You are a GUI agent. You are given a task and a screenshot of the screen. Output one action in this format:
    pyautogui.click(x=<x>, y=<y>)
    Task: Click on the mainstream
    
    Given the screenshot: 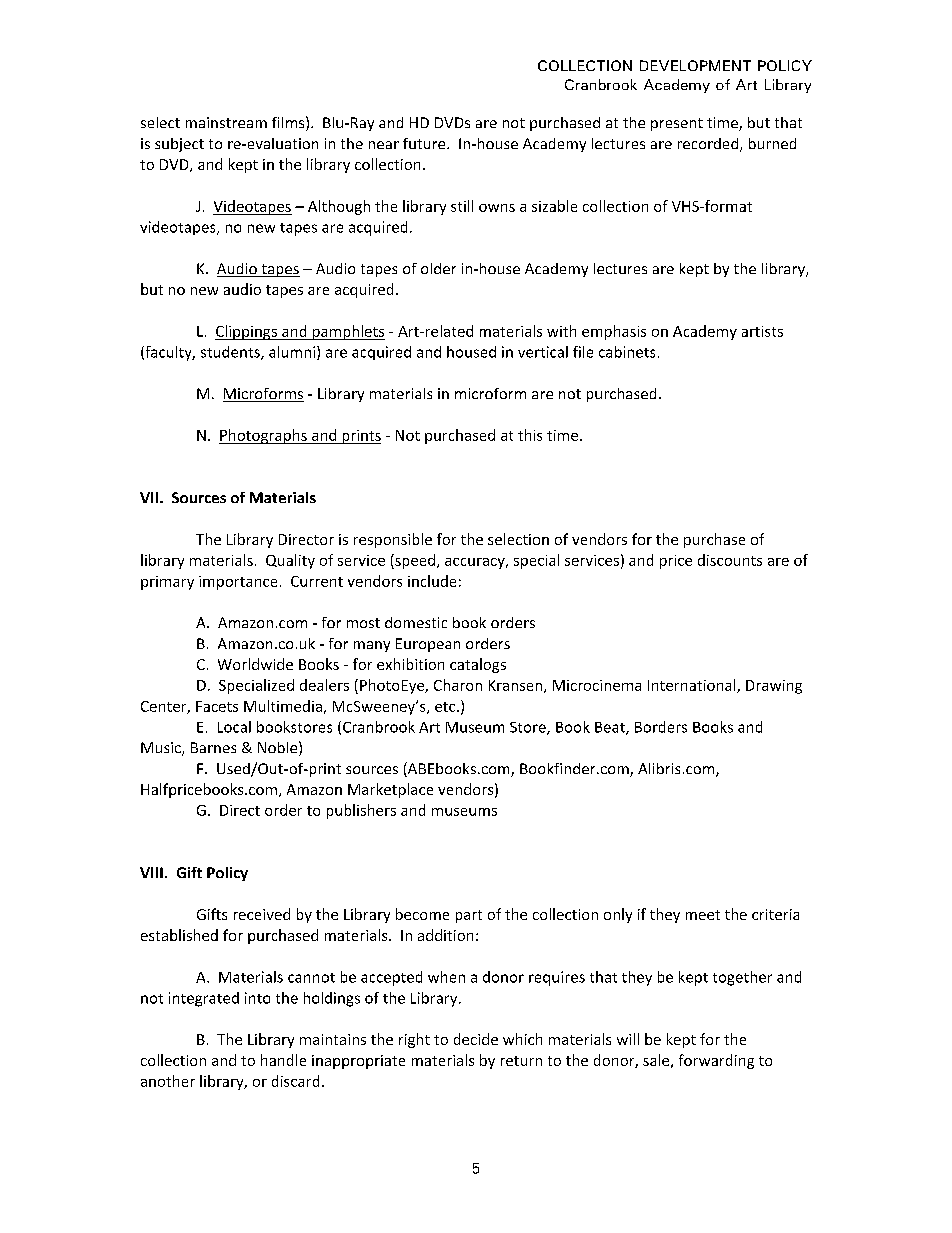 What is the action you would take?
    pyautogui.click(x=226, y=122)
